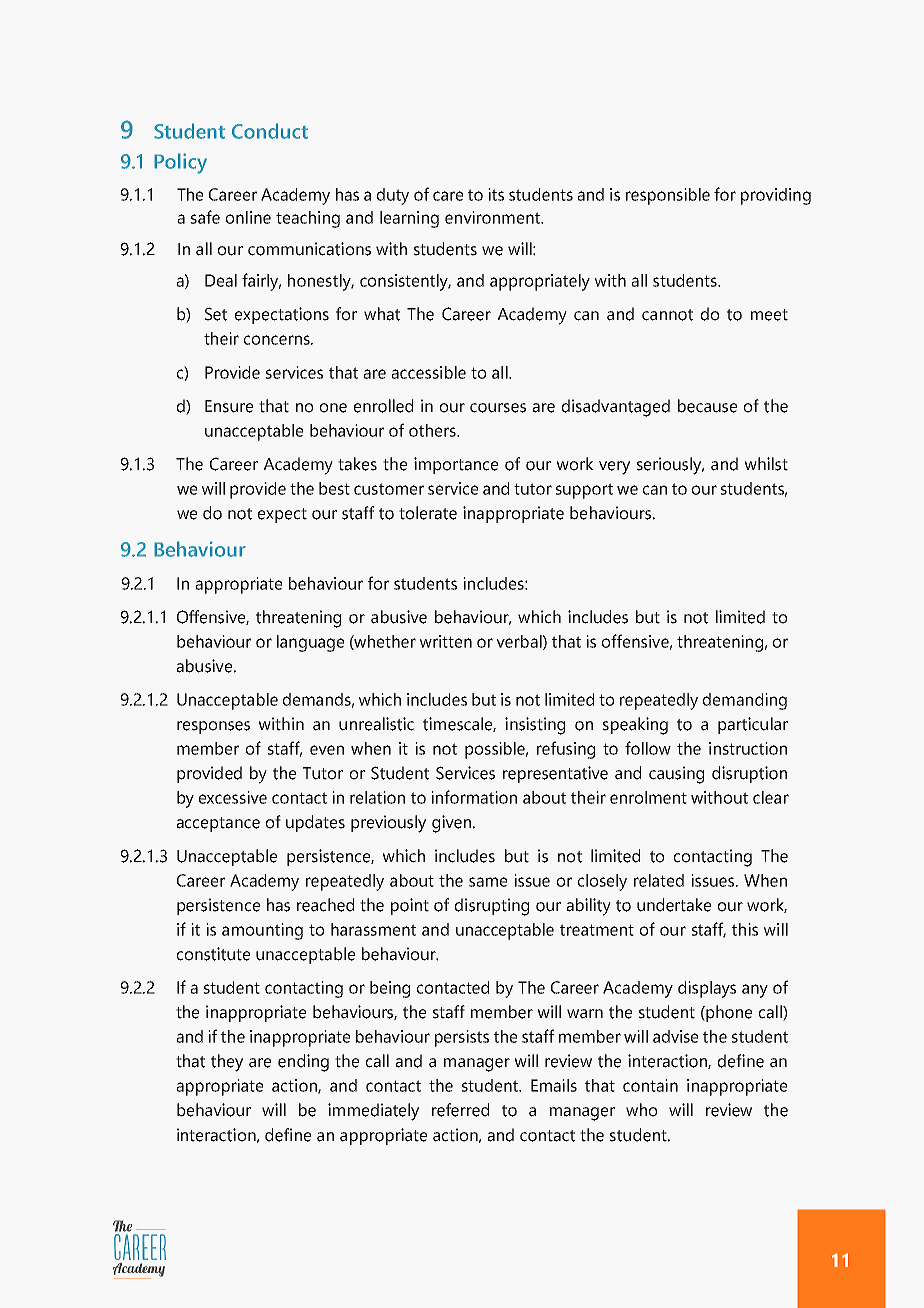  Describe the element at coordinates (334, 488) in the document. I see `best` at that location.
